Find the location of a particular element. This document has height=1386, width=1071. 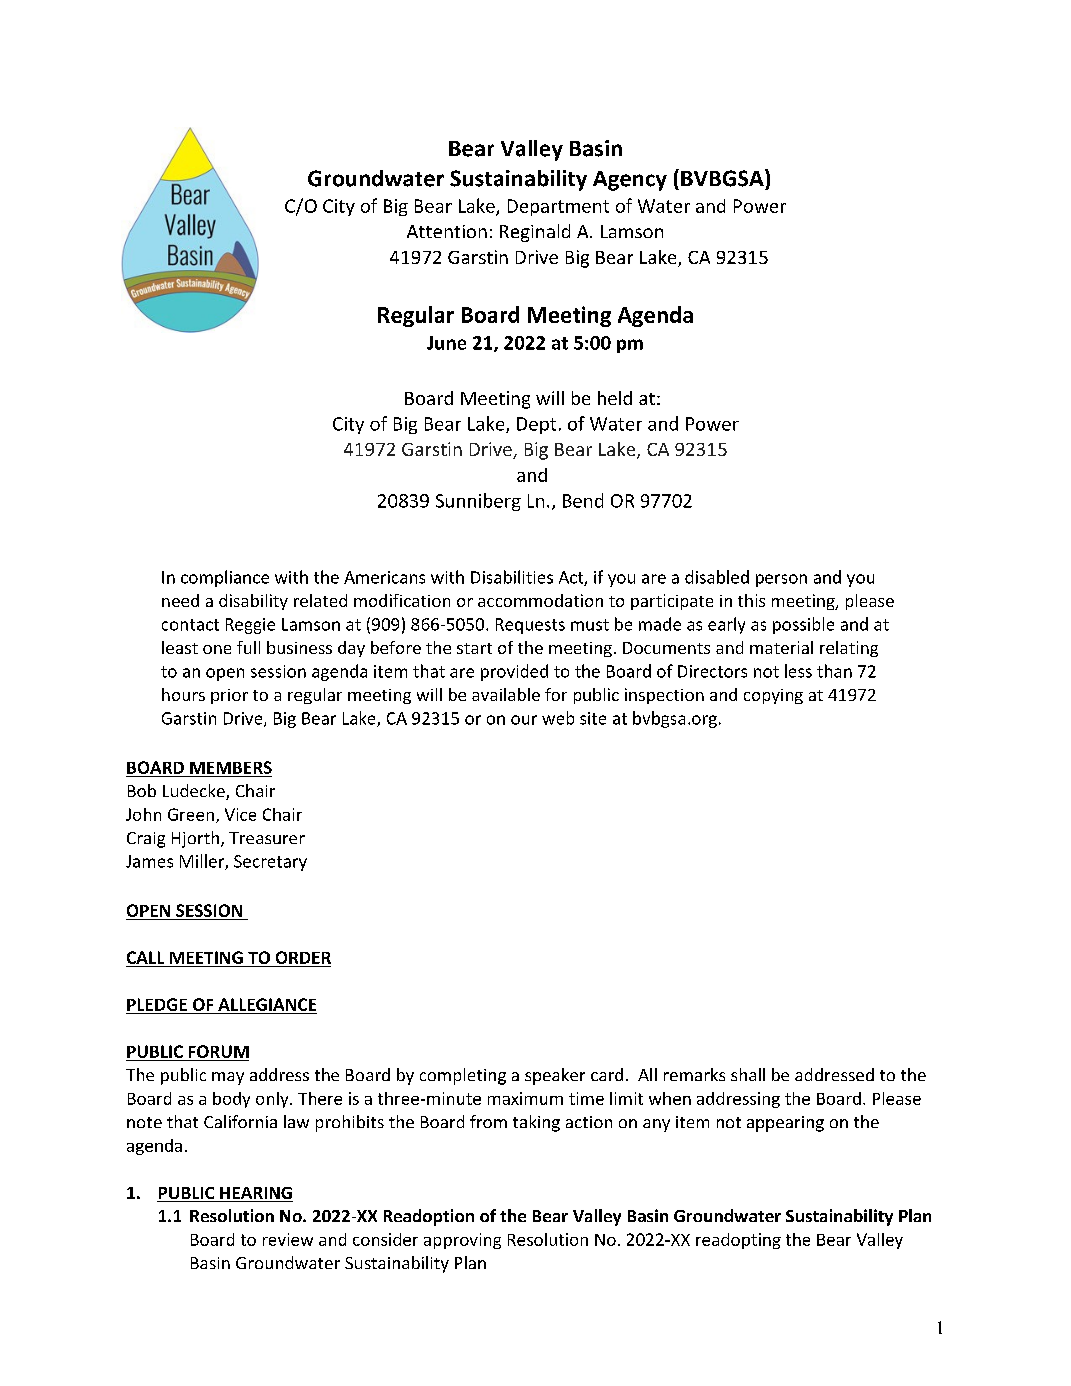

HEARING is located at coordinates (255, 1194).
